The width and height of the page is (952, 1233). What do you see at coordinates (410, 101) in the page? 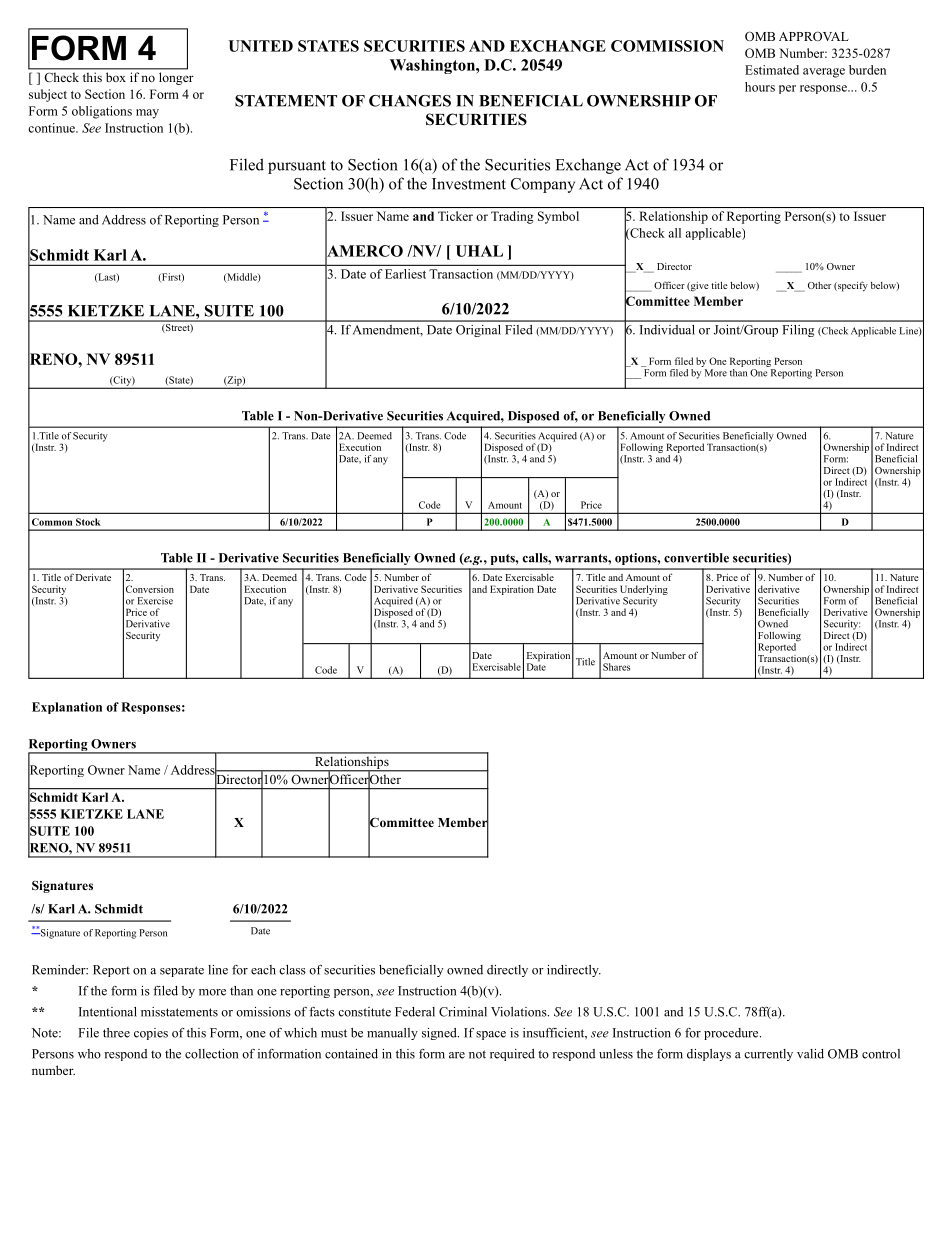
I see `CHANGES` at bounding box center [410, 101].
